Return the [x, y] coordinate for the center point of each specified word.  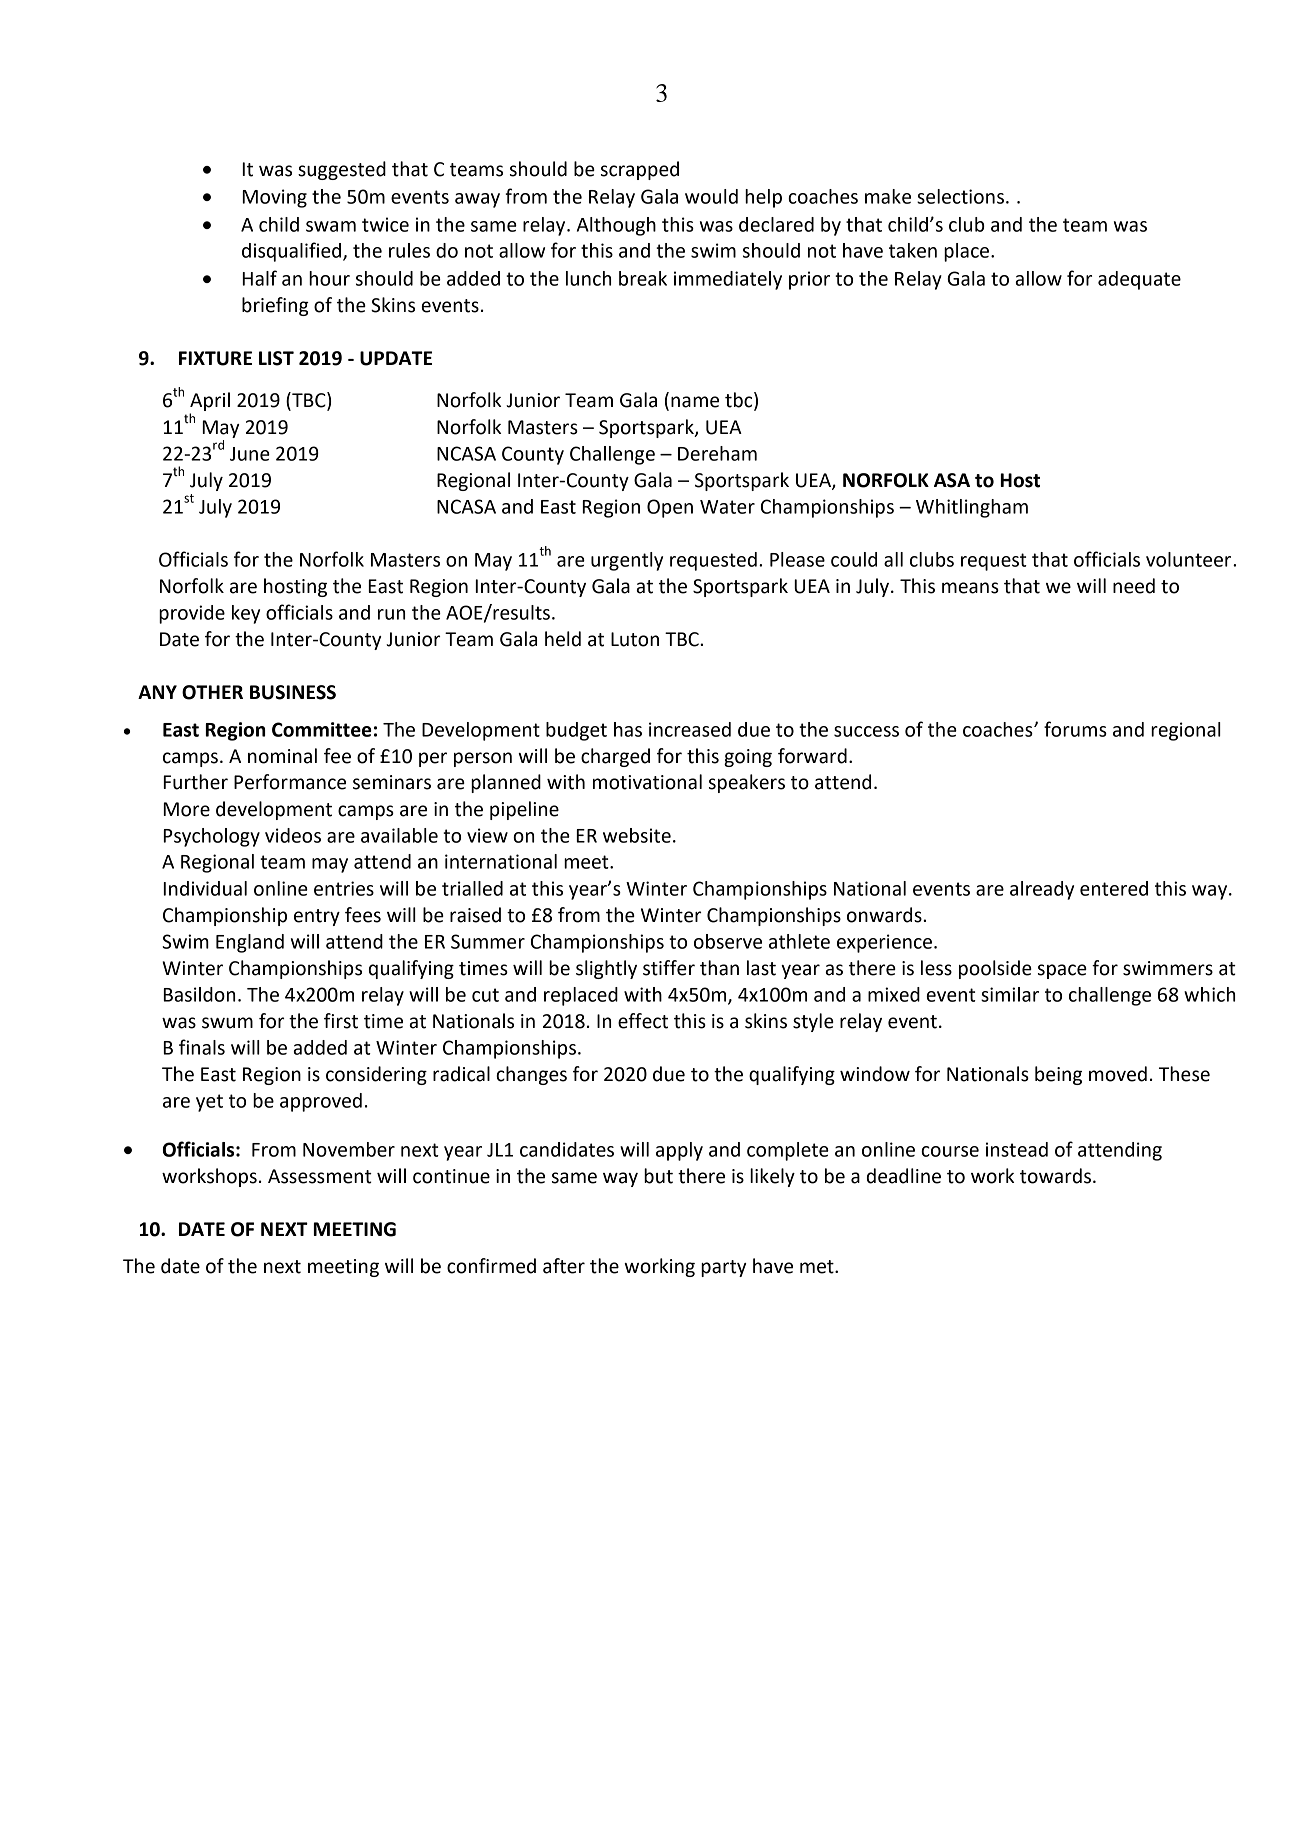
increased [690, 729]
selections [960, 196]
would [711, 196]
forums [1075, 729]
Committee [322, 729]
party [724, 1268]
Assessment [320, 1176]
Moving [274, 198]
